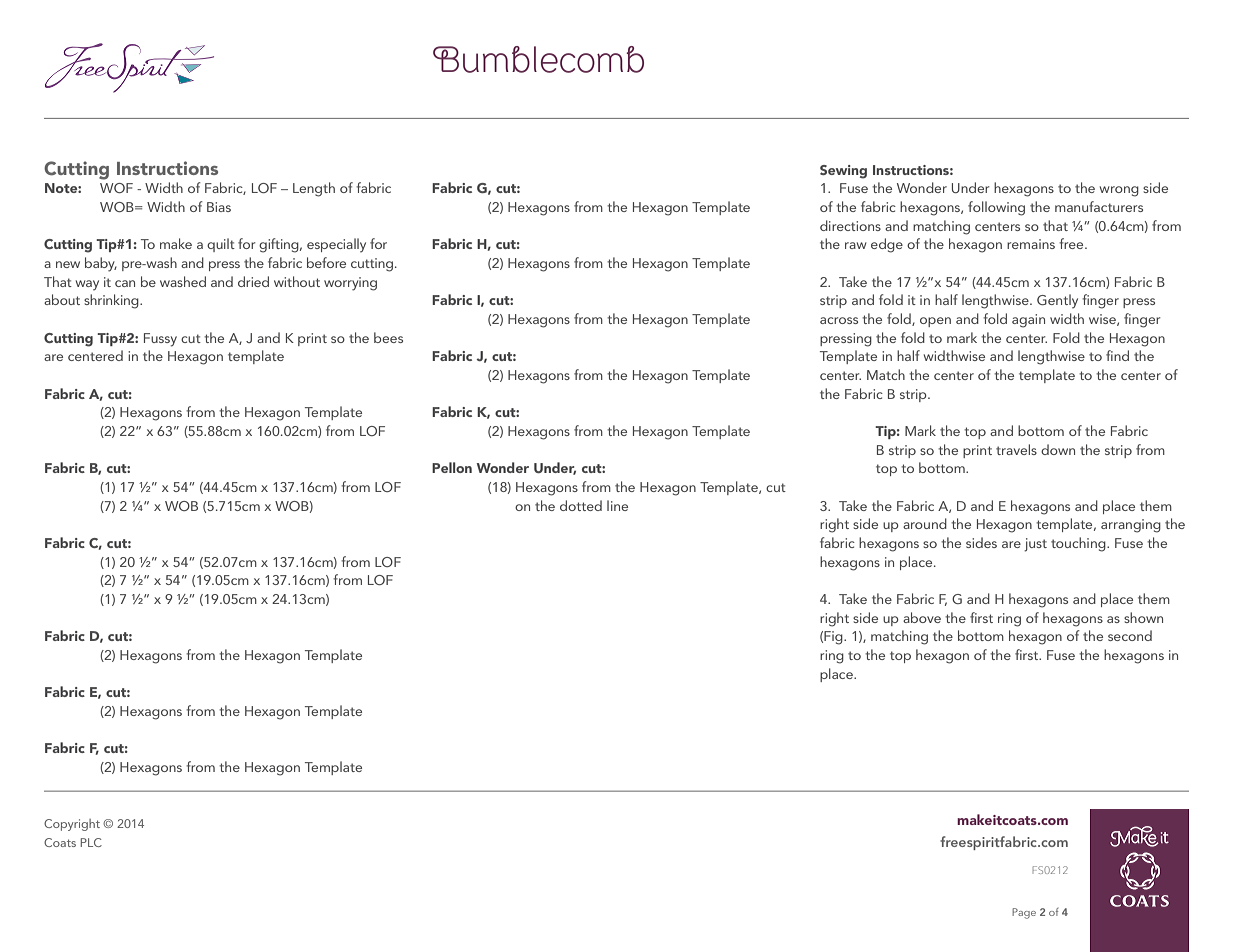 This image has width=1233, height=952. Describe the element at coordinates (581, 505) in the image. I see `dotted` at that location.
